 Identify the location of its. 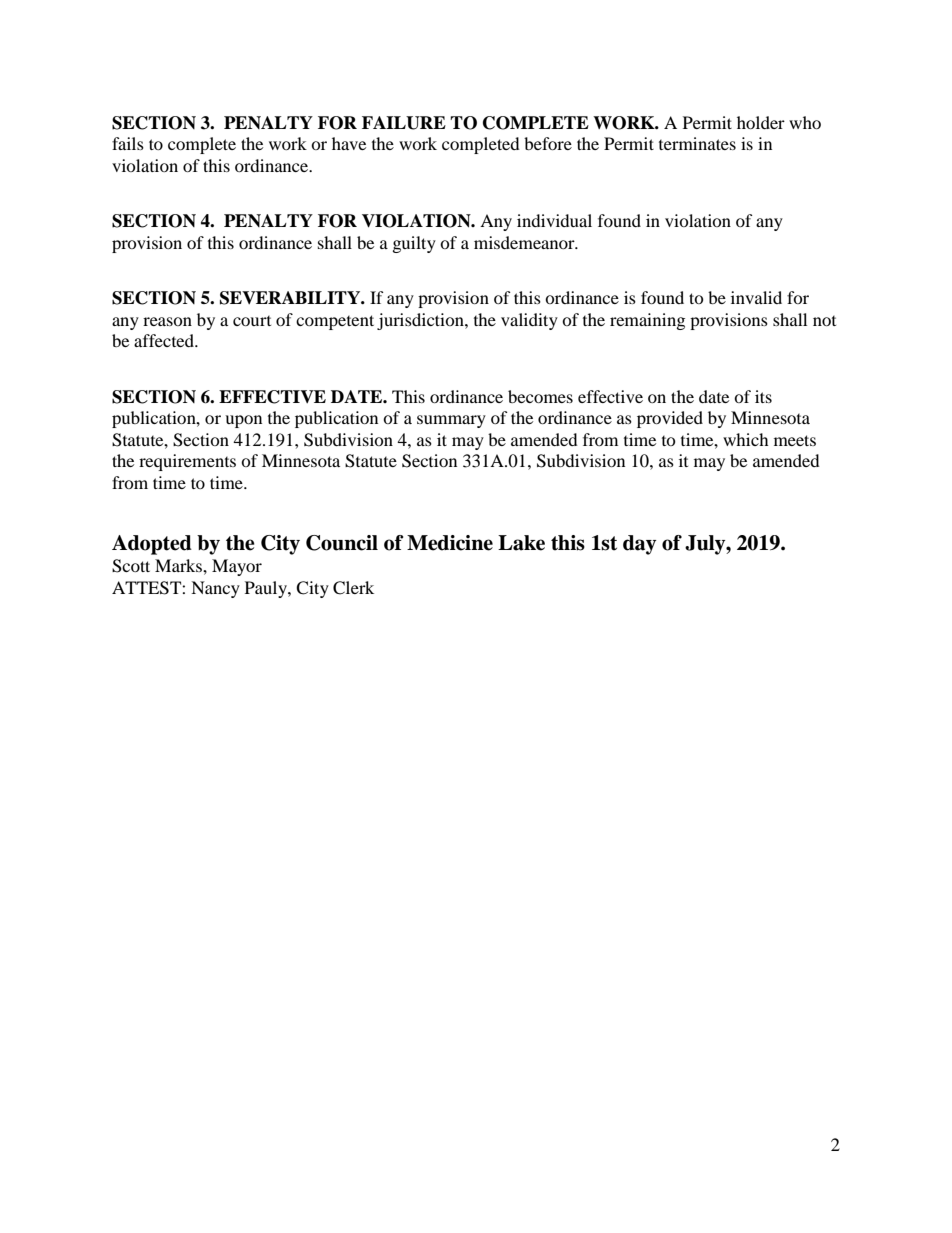
(763, 396).
